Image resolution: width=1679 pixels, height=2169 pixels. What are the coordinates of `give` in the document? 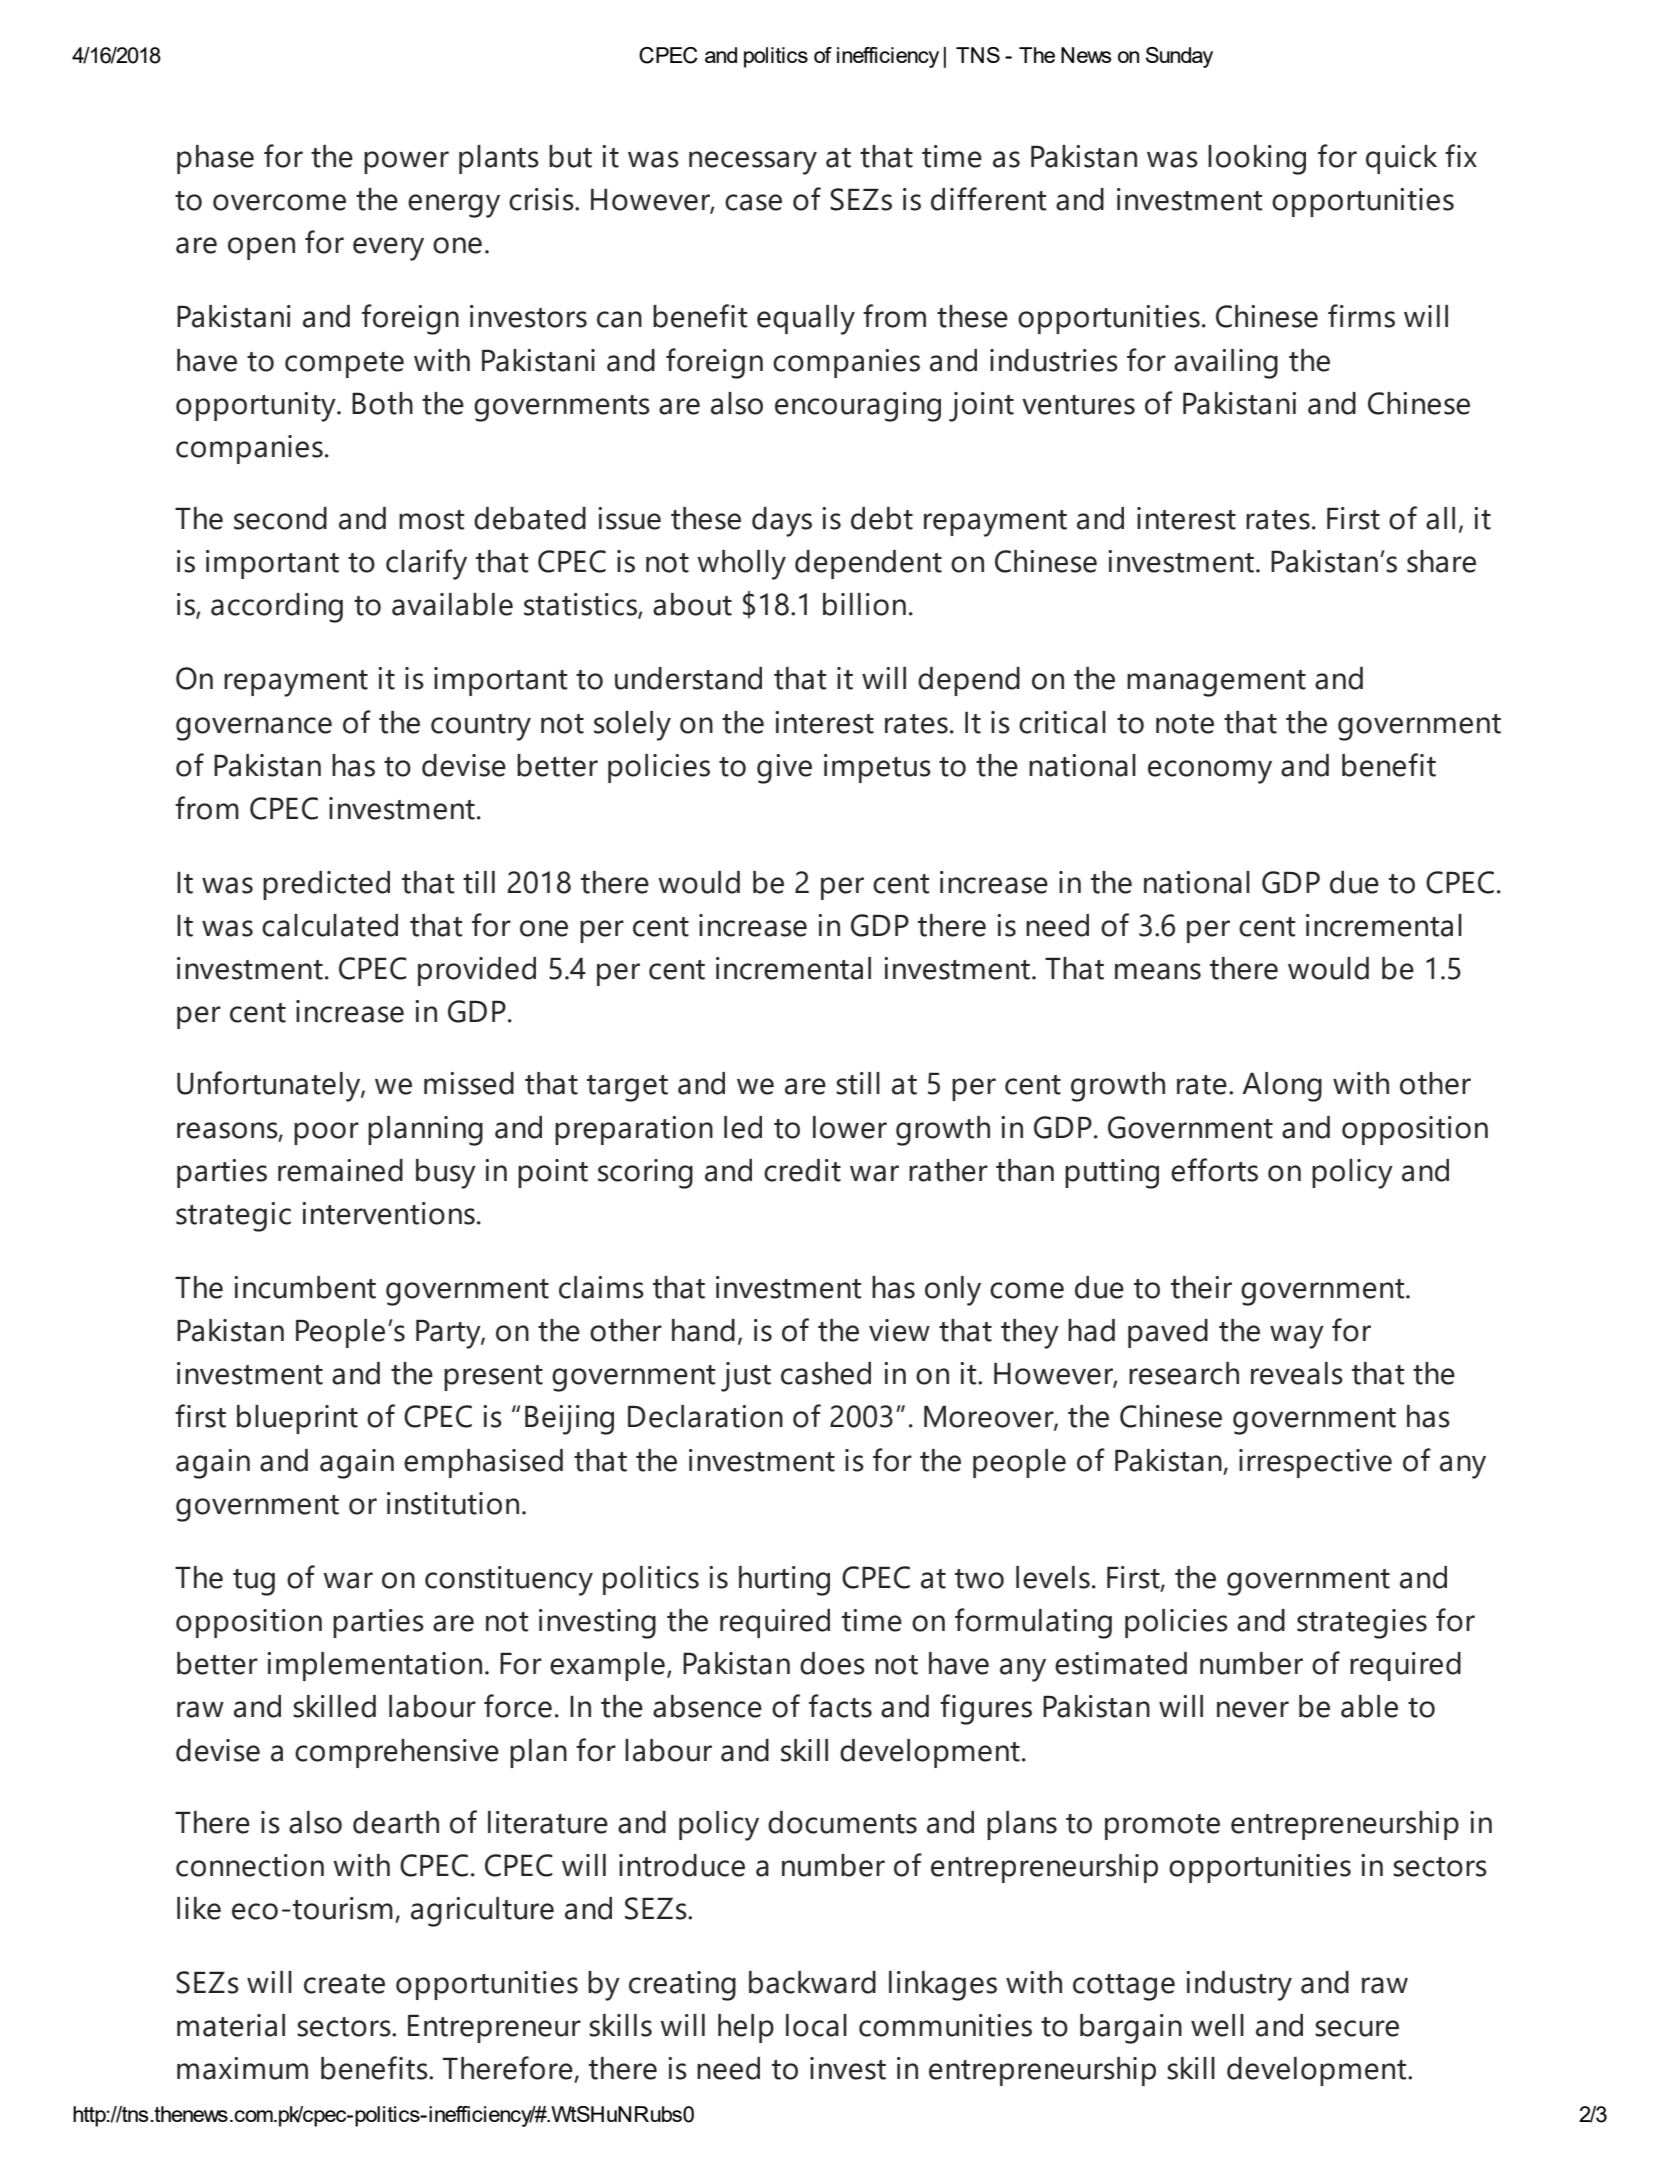 It's located at (784, 769).
